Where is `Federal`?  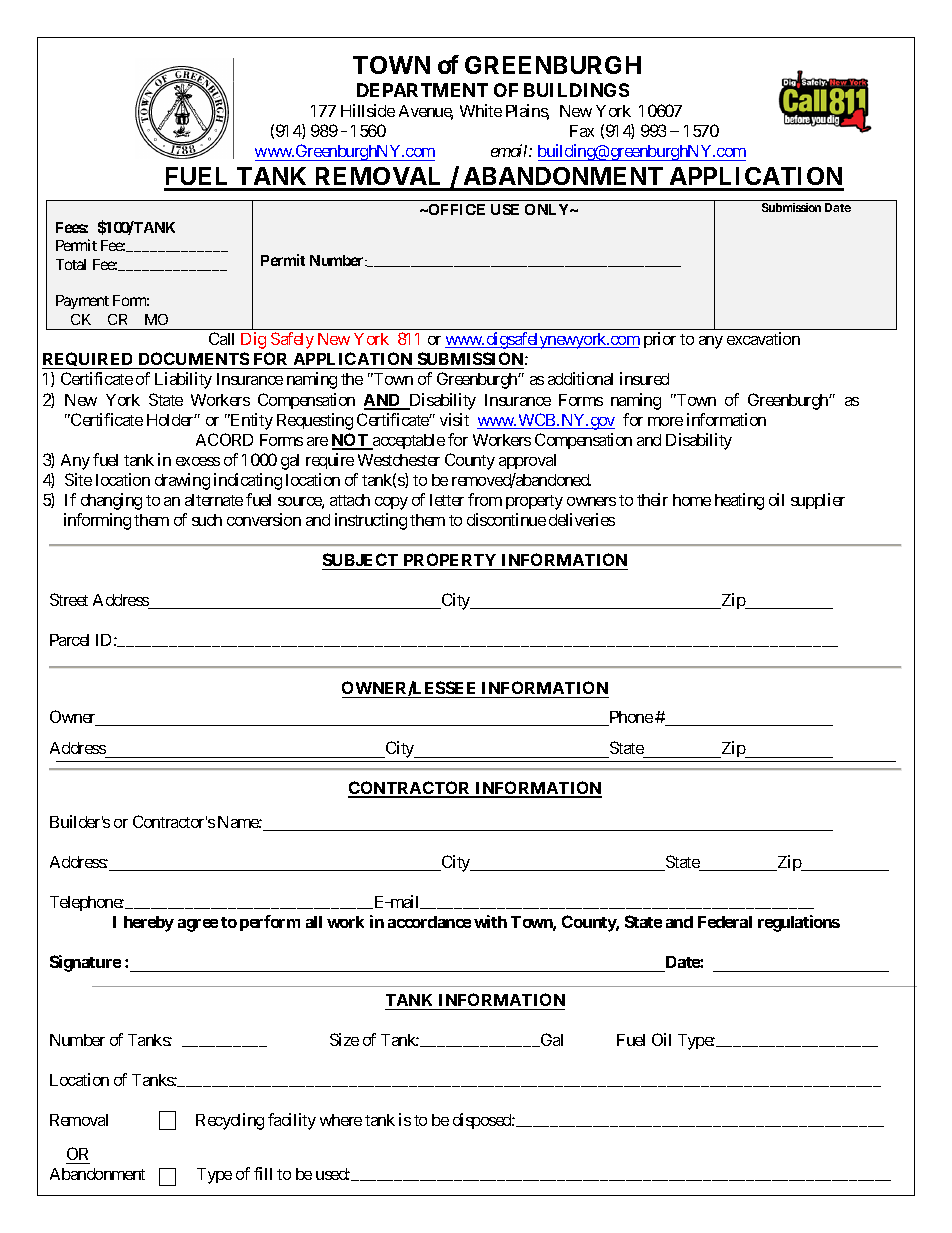
Federal is located at coordinates (725, 922).
